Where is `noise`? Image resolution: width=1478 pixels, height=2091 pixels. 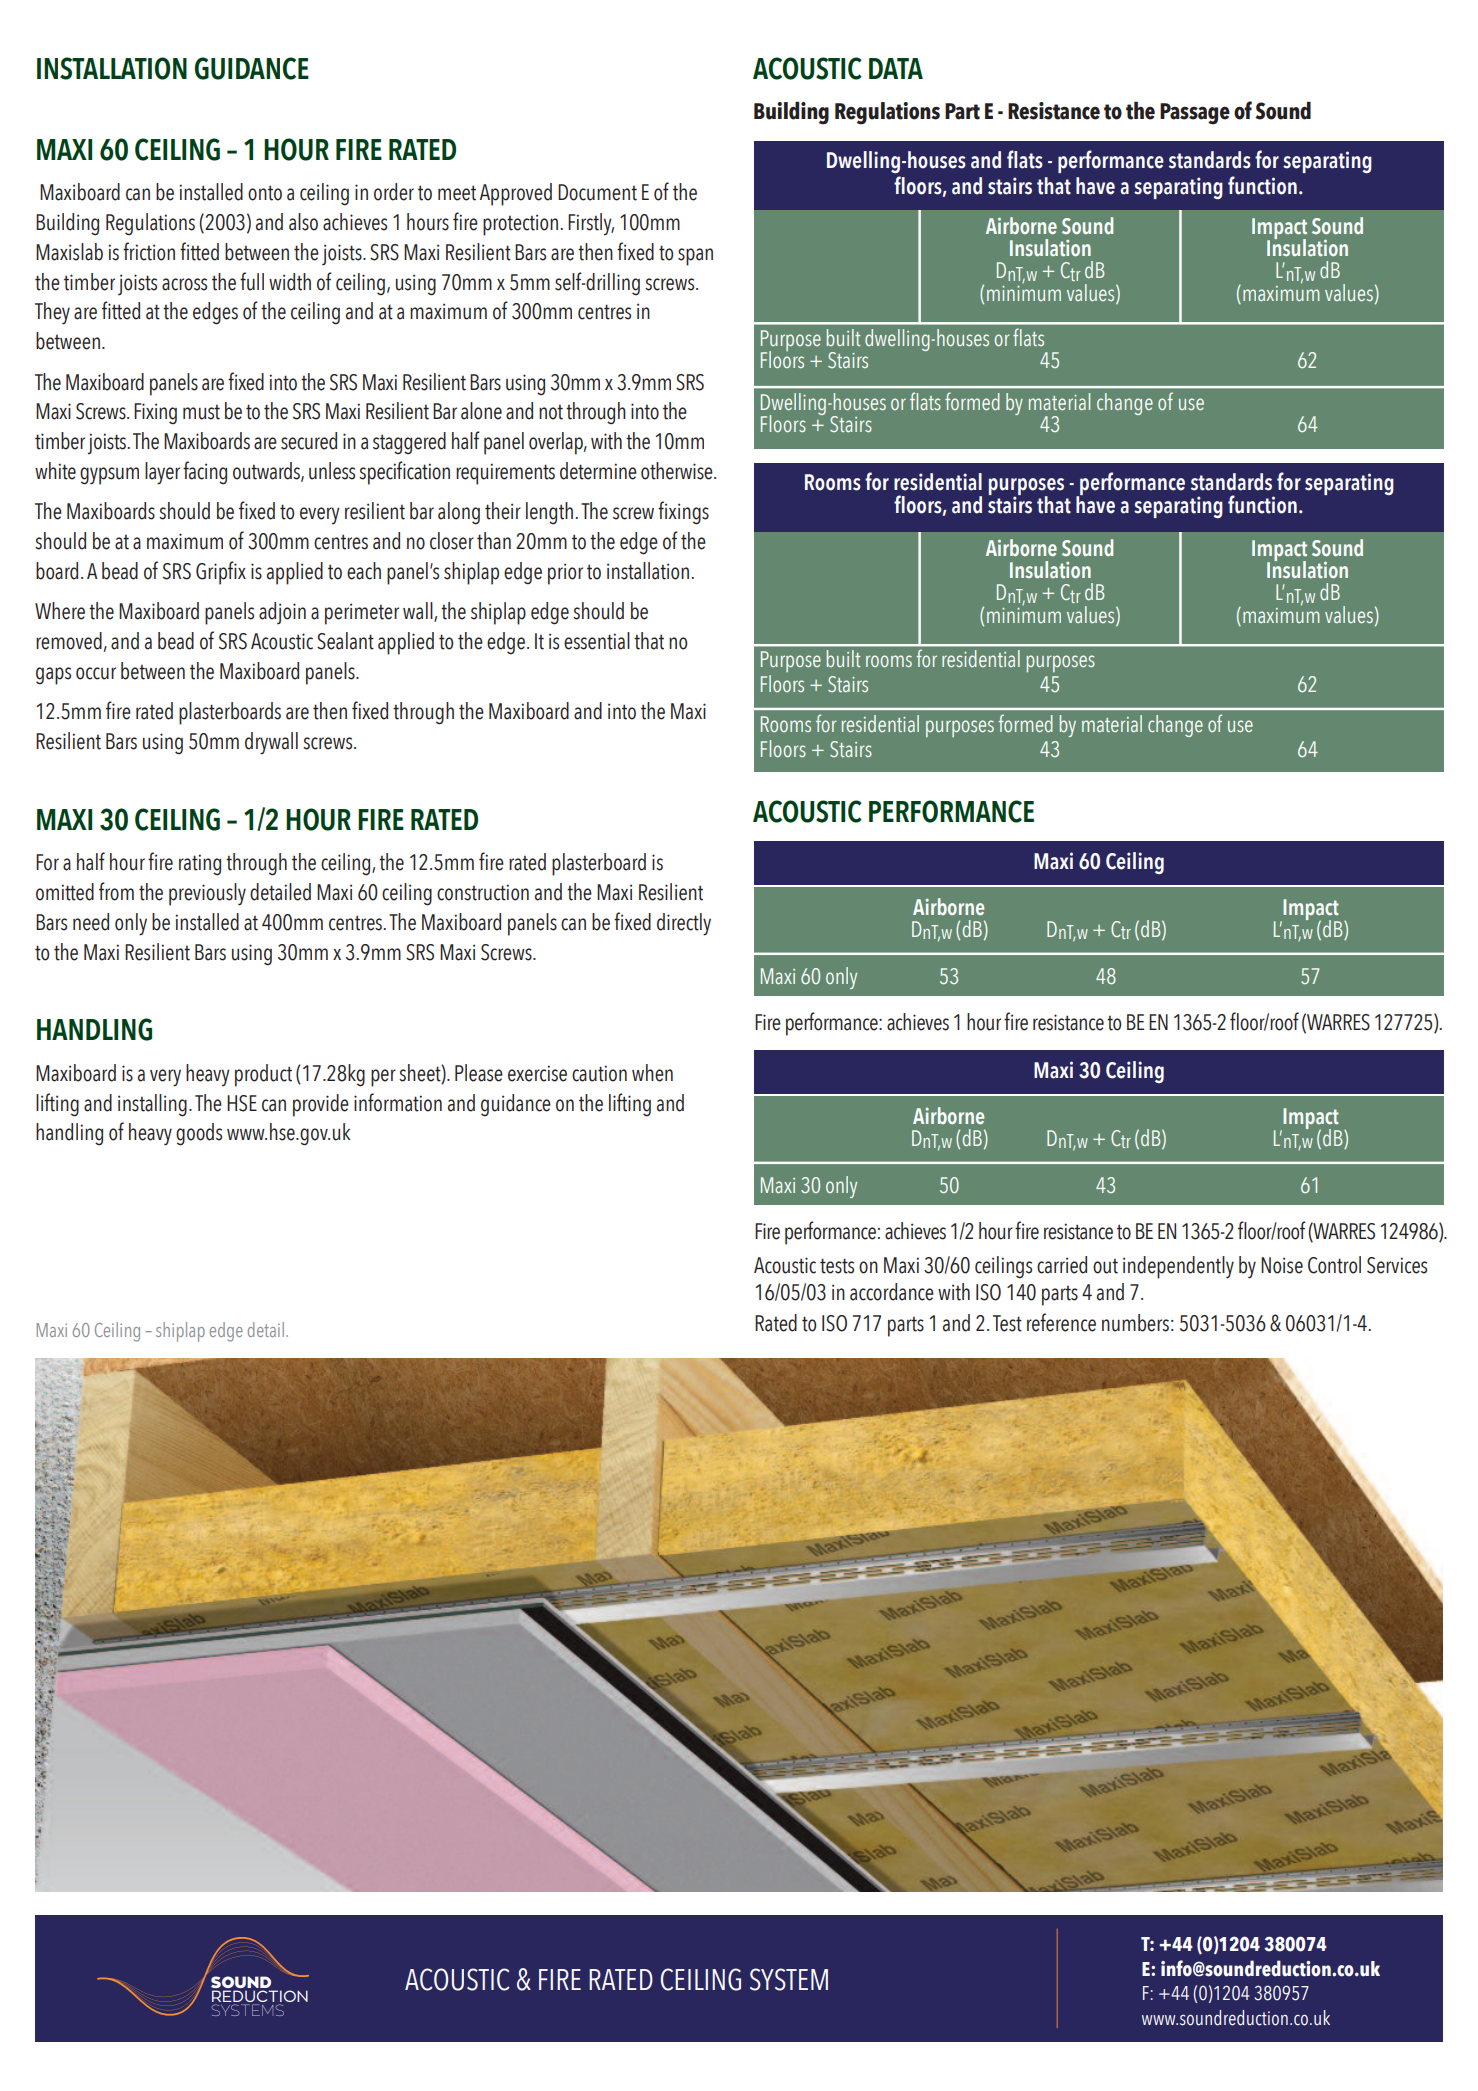
noise is located at coordinates (1282, 1265).
